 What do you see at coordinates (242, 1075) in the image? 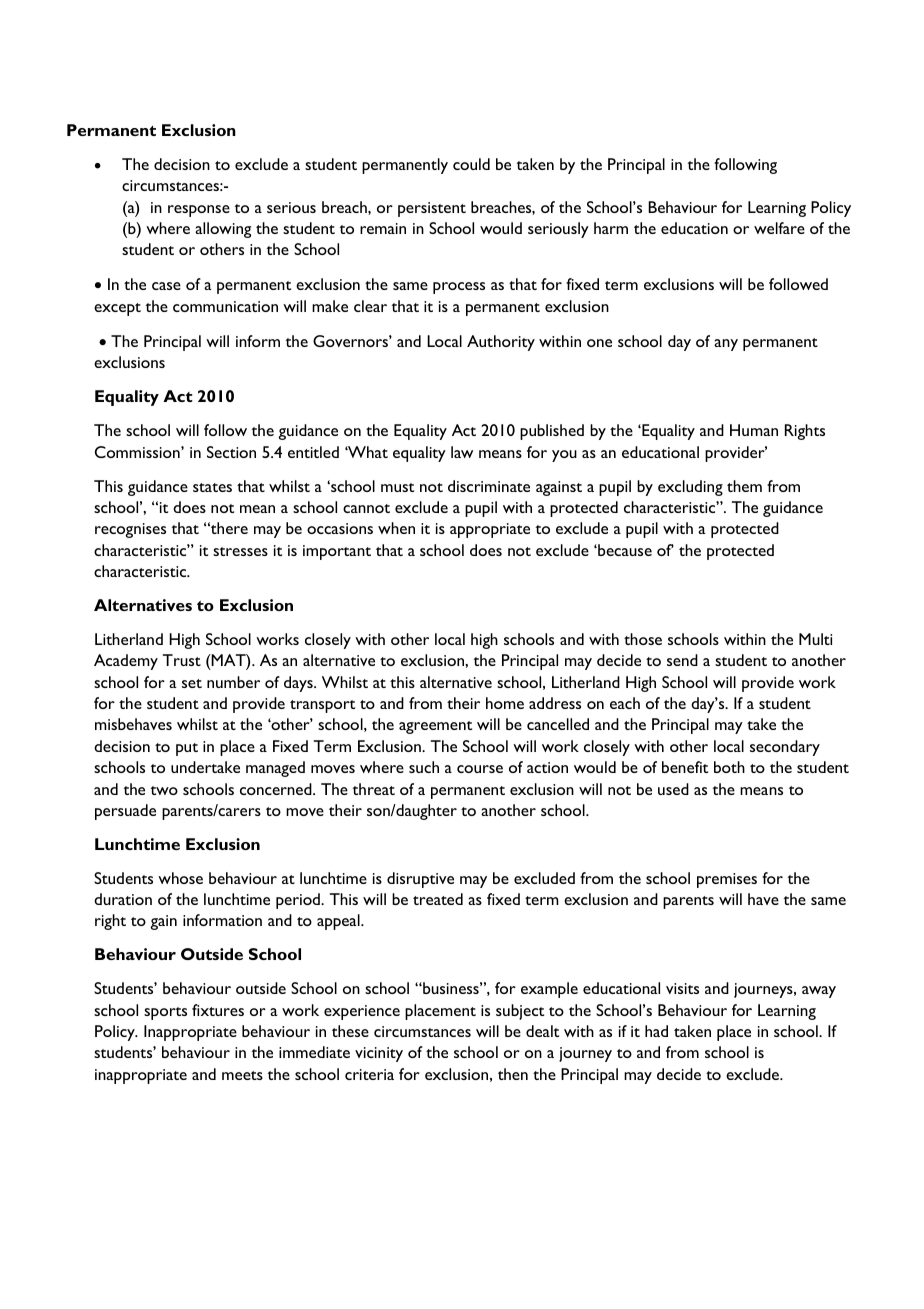
I see `meets` at bounding box center [242, 1075].
